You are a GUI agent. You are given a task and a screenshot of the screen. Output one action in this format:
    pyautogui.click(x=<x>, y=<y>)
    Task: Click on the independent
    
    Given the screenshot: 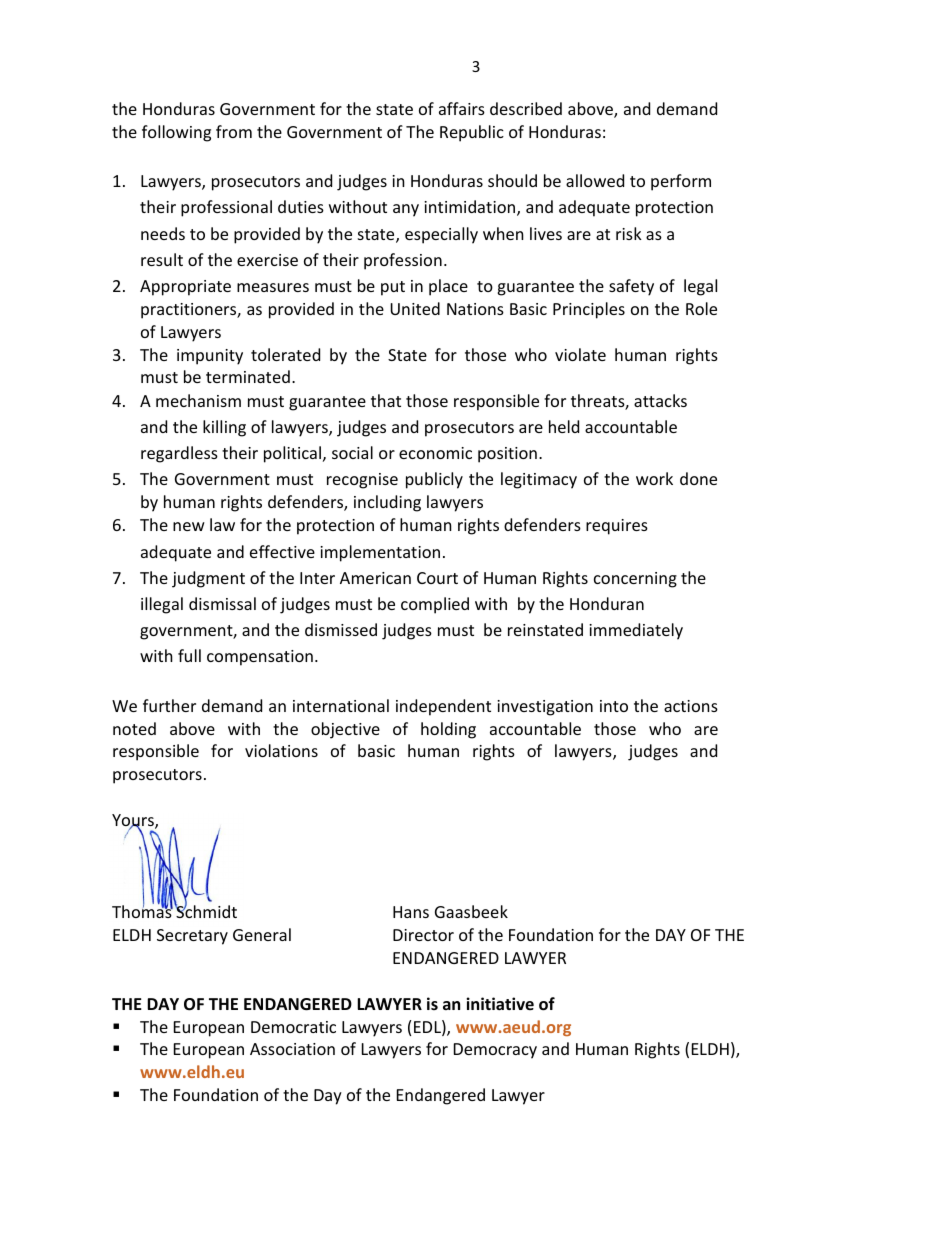 What is the action you would take?
    pyautogui.click(x=443, y=707)
